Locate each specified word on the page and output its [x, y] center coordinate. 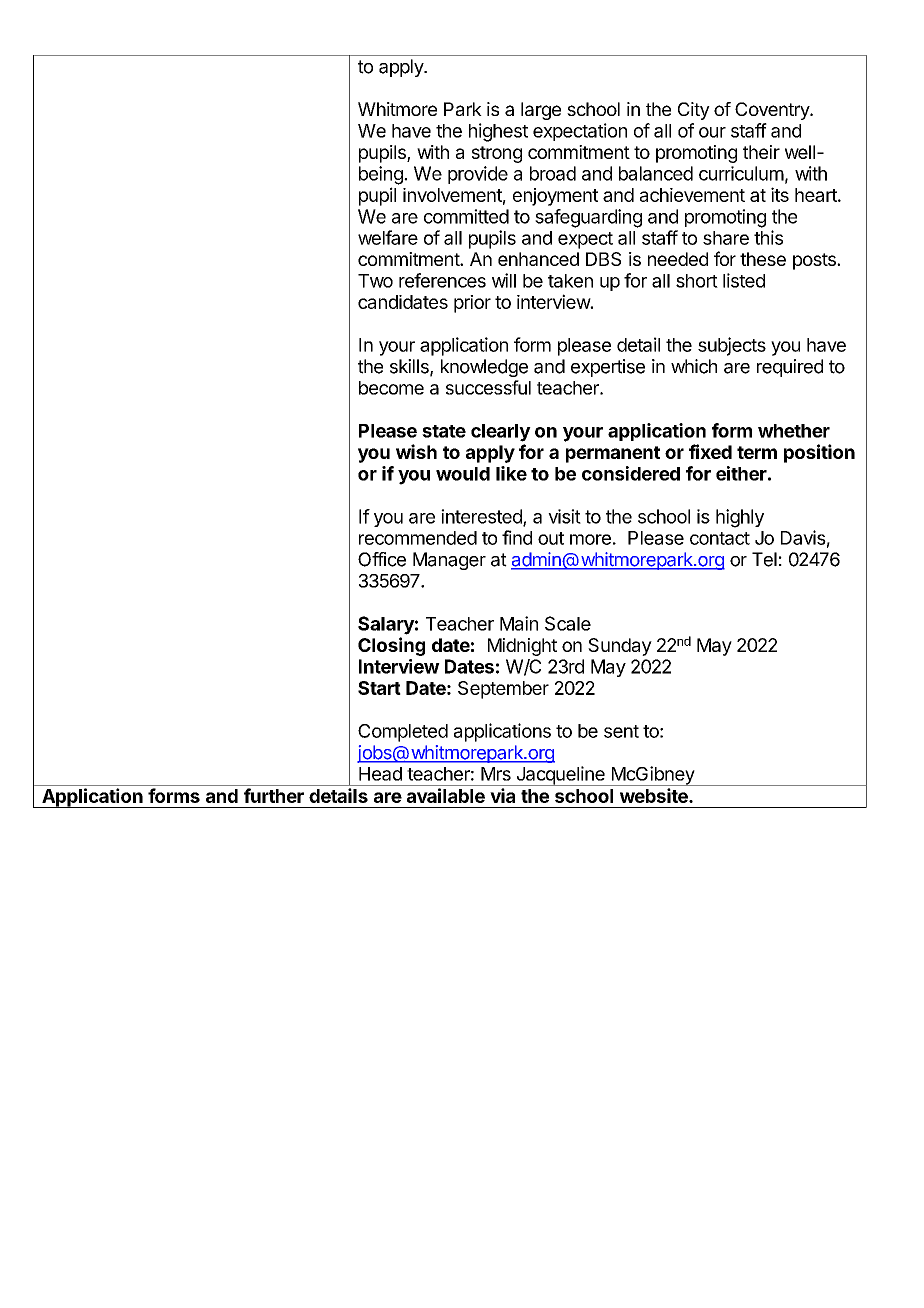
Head [380, 774]
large [541, 111]
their [761, 152]
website [655, 795]
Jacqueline [560, 776]
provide [478, 175]
